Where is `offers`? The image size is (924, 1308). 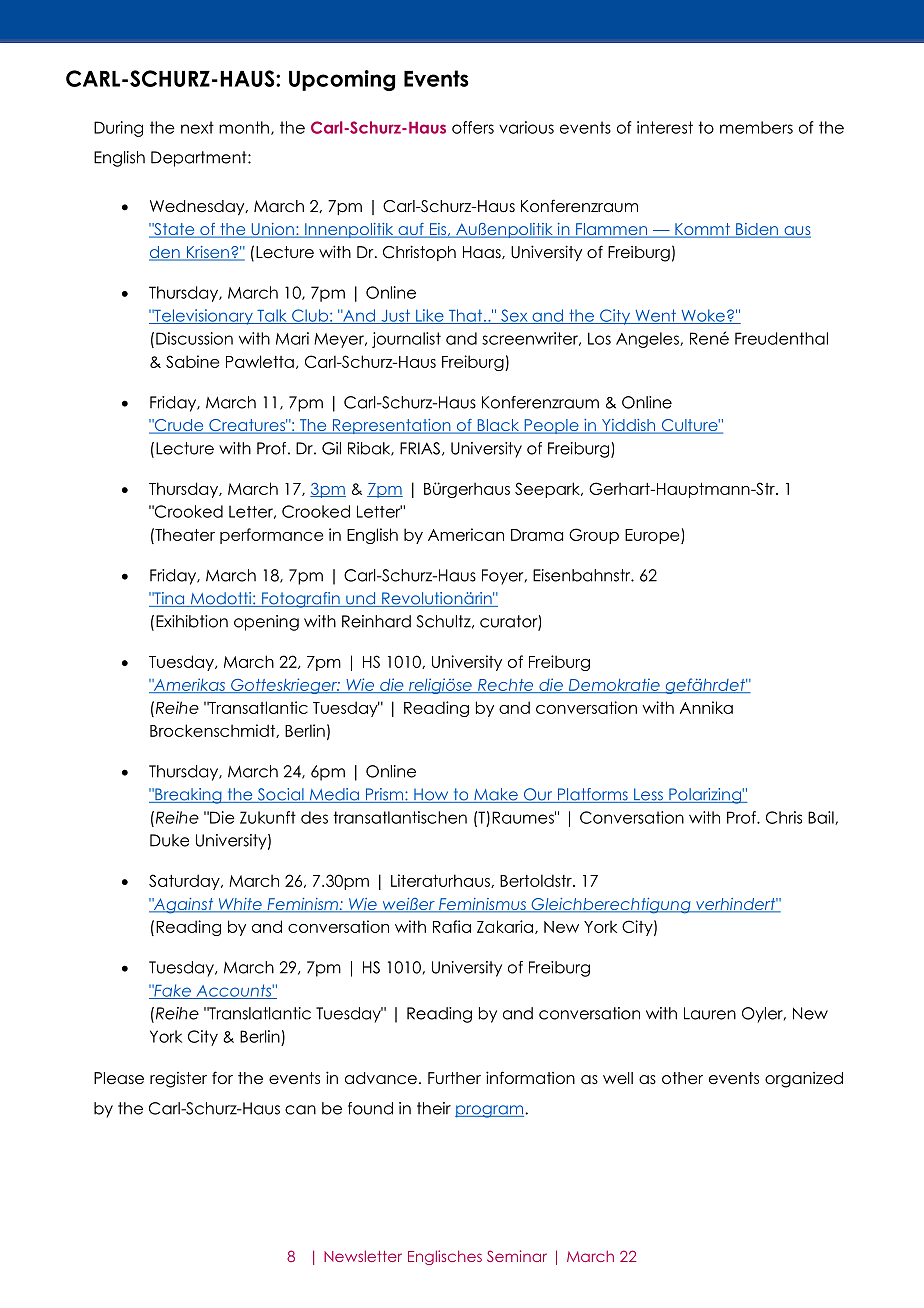
offers is located at coordinates (473, 127).
